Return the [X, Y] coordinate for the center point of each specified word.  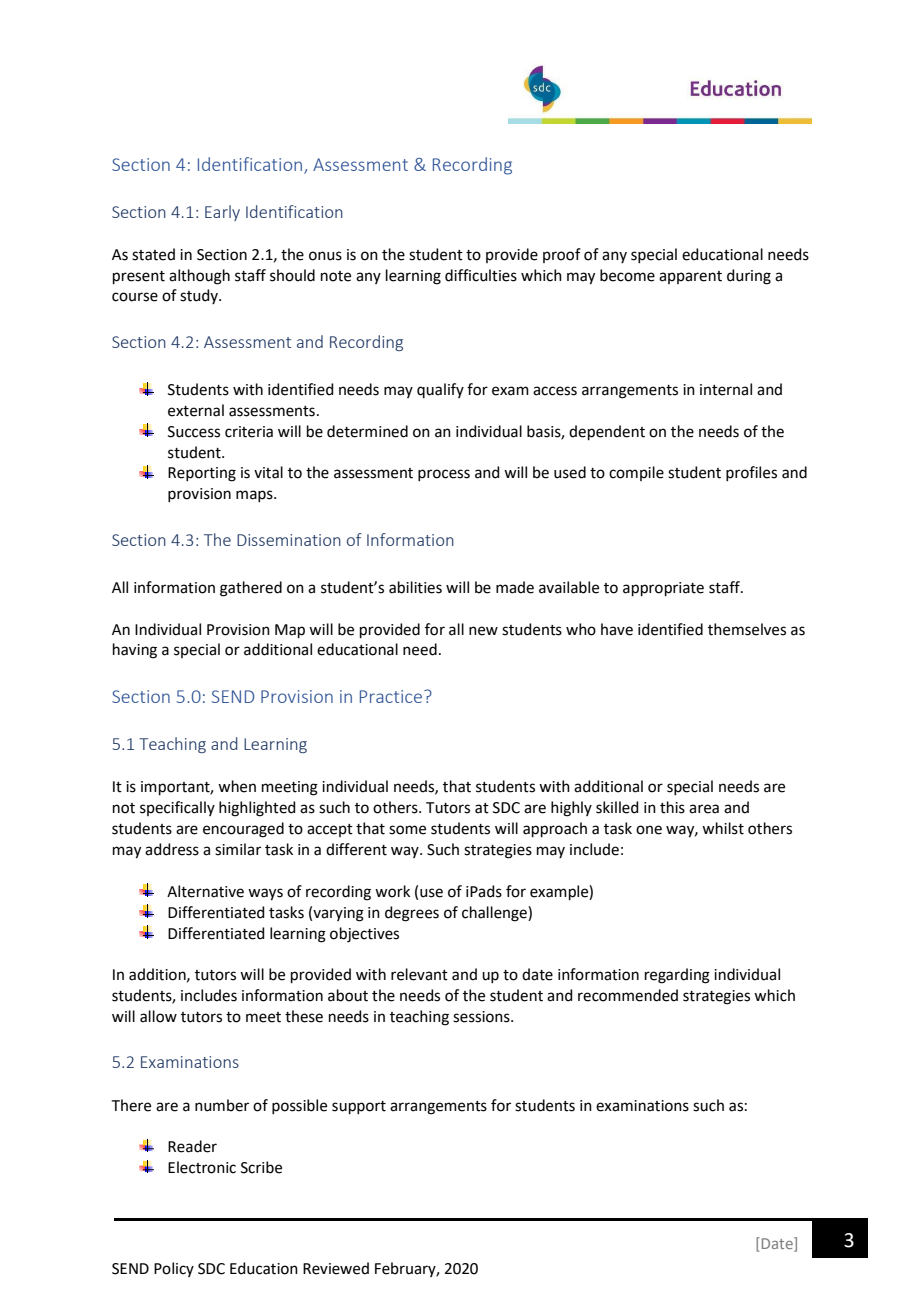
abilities [415, 587]
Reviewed [336, 1268]
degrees [412, 914]
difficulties [481, 275]
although [199, 277]
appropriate [663, 589]
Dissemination [289, 540]
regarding [677, 976]
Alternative [205, 891]
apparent [690, 277]
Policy [174, 1269]
